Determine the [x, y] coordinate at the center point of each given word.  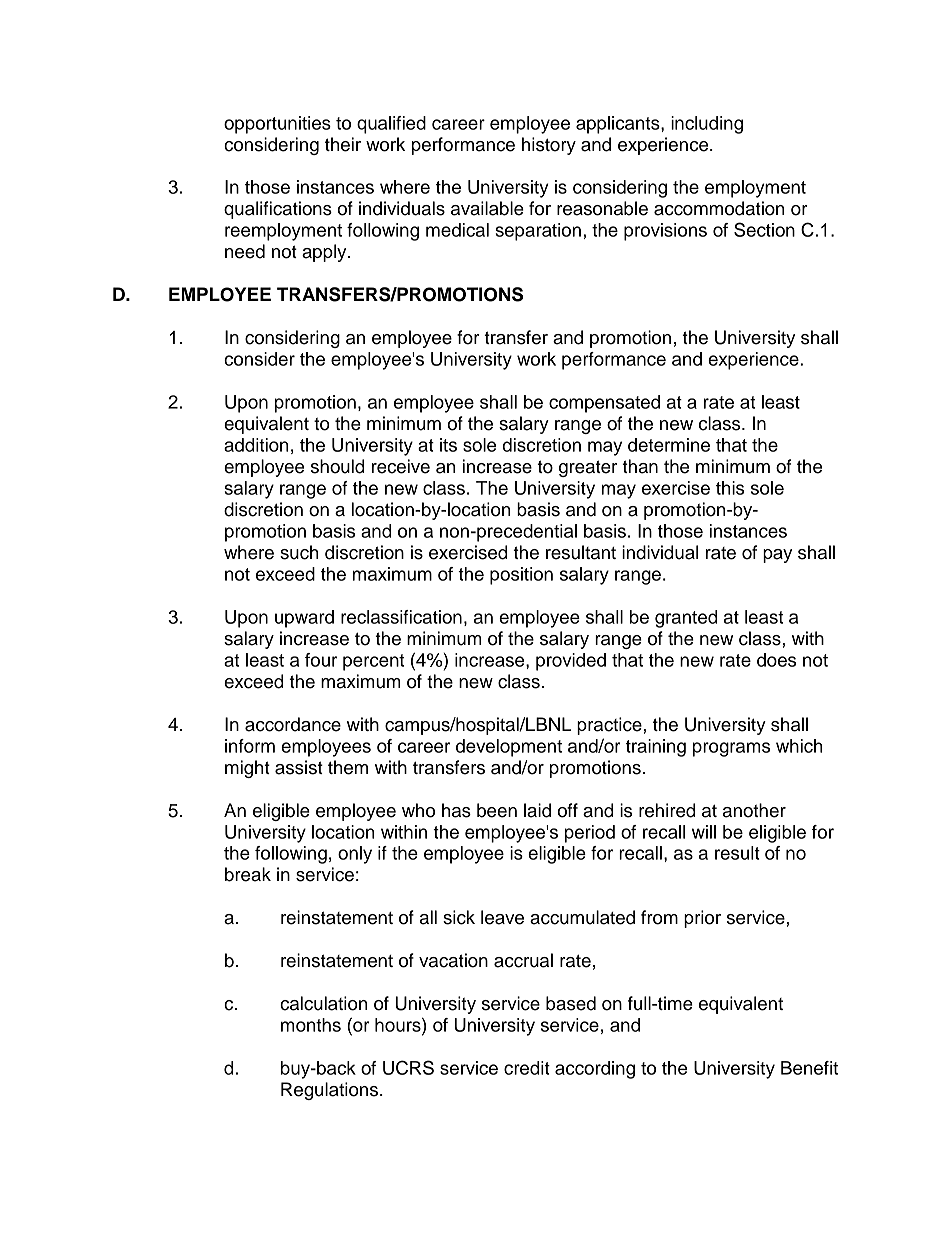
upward [304, 619]
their [343, 144]
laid [537, 810]
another [754, 810]
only [355, 855]
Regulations [331, 1091]
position [521, 576]
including [707, 125]
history [549, 146]
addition [256, 445]
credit [527, 1068]
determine [669, 445]
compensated [604, 404]
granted [686, 619]
